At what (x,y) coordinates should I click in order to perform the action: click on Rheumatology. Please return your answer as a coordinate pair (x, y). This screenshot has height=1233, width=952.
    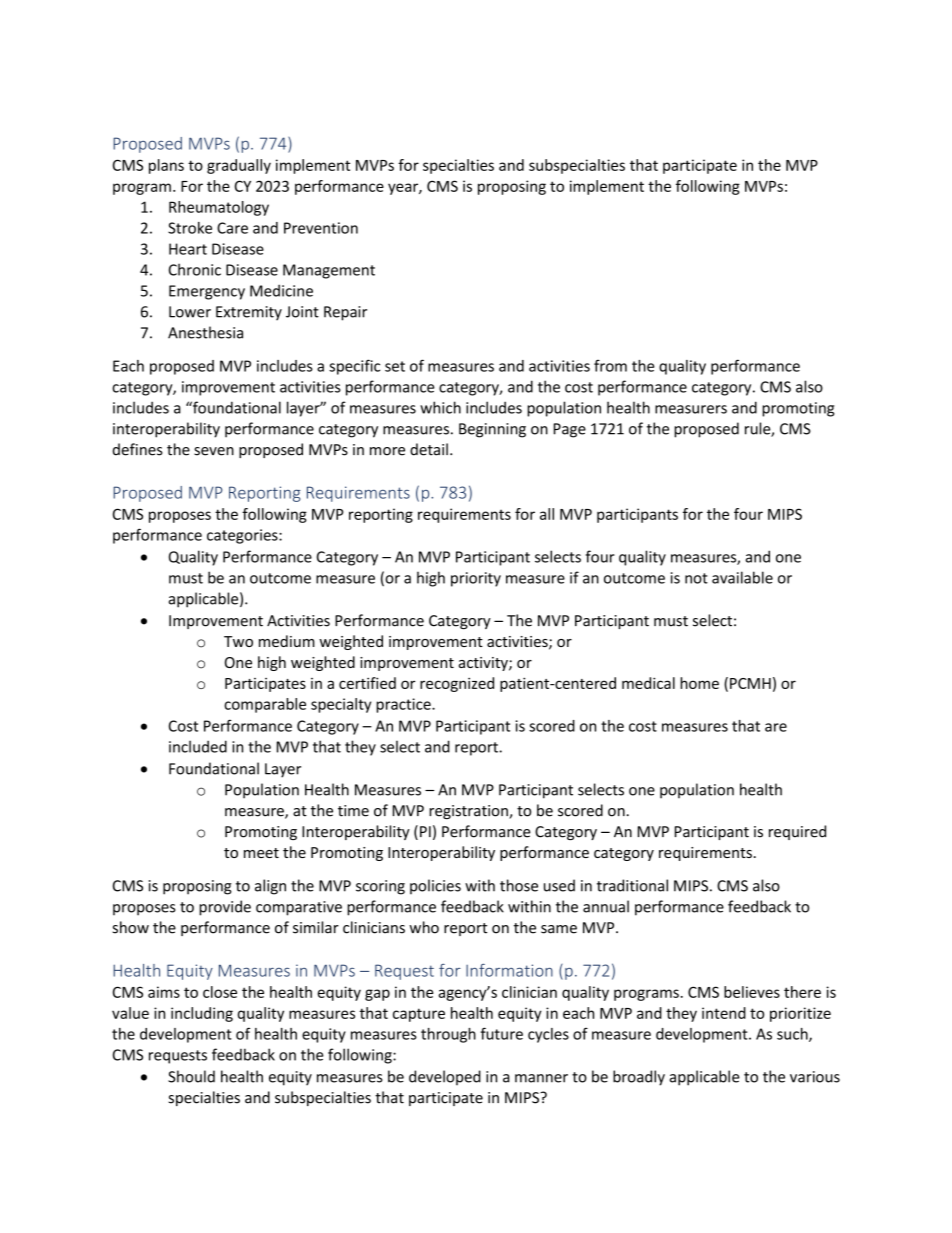
    Looking at the image, I should click on (219, 208).
